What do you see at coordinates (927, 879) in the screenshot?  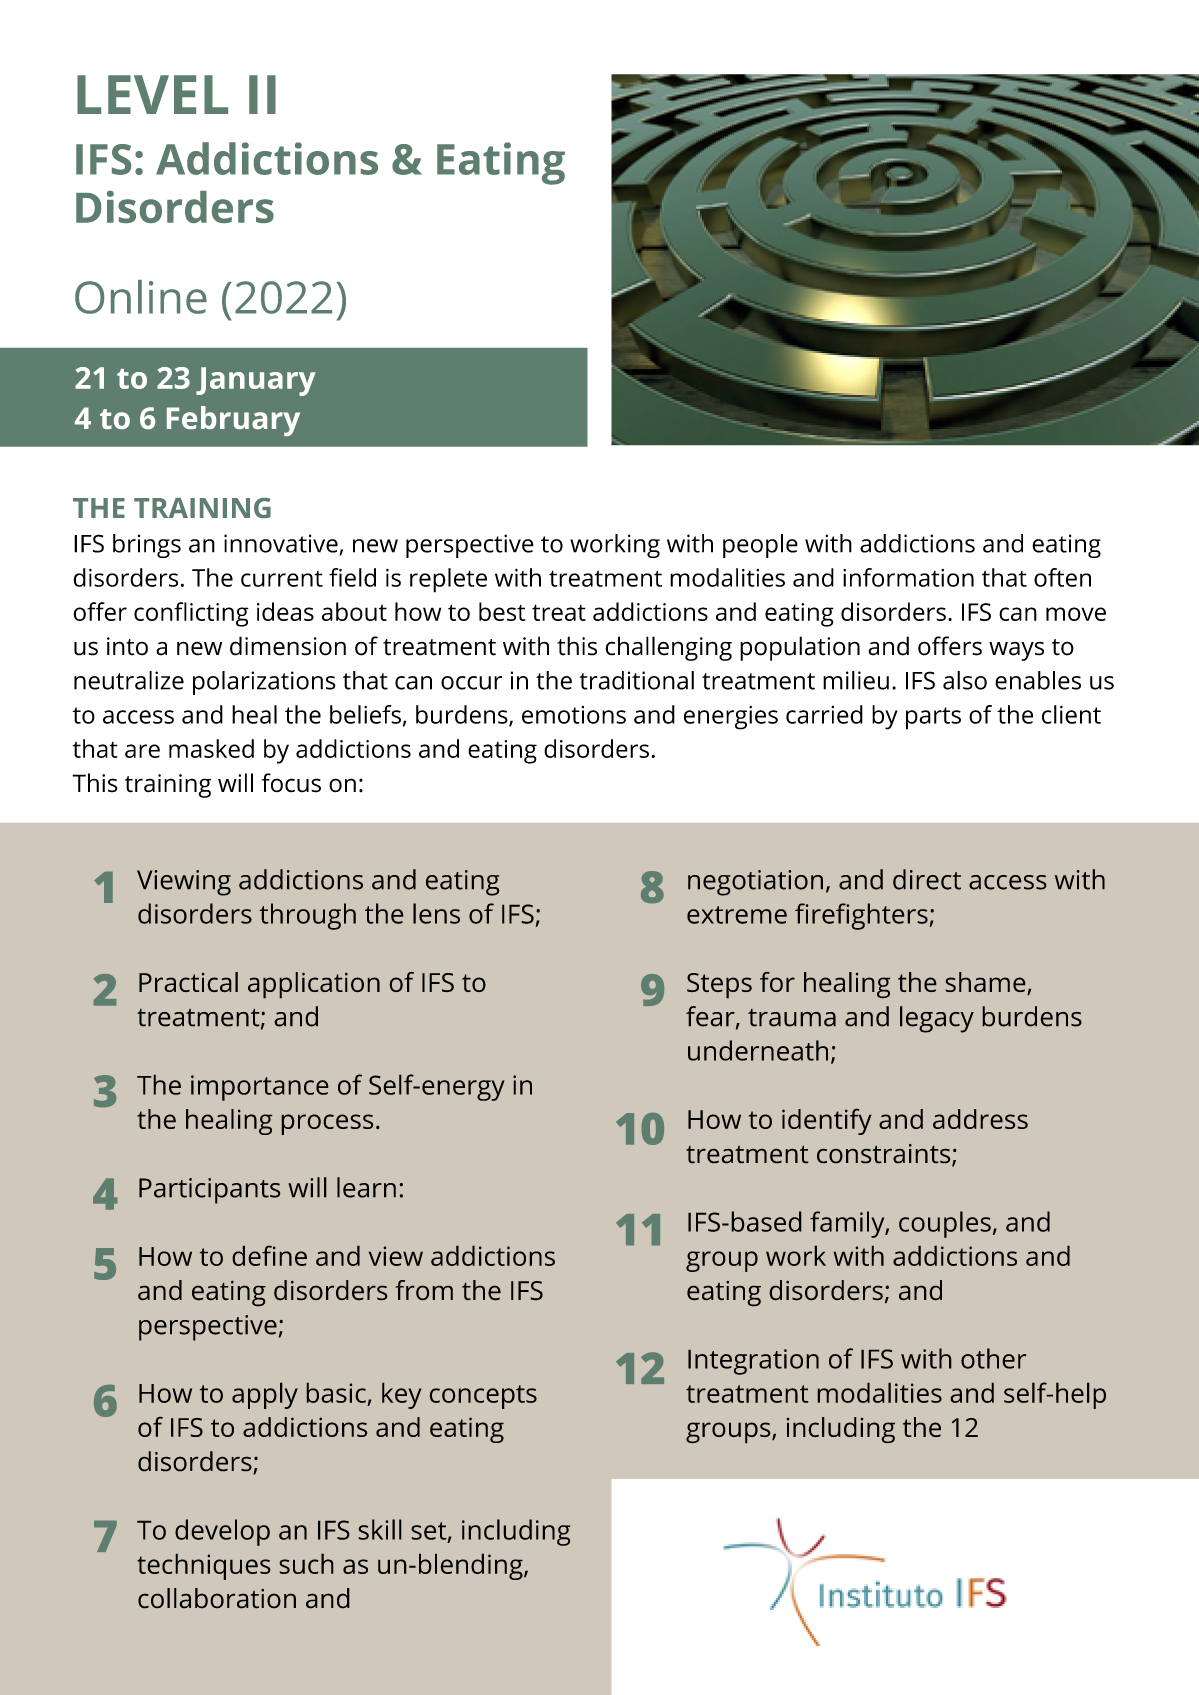 I see `direct` at bounding box center [927, 879].
